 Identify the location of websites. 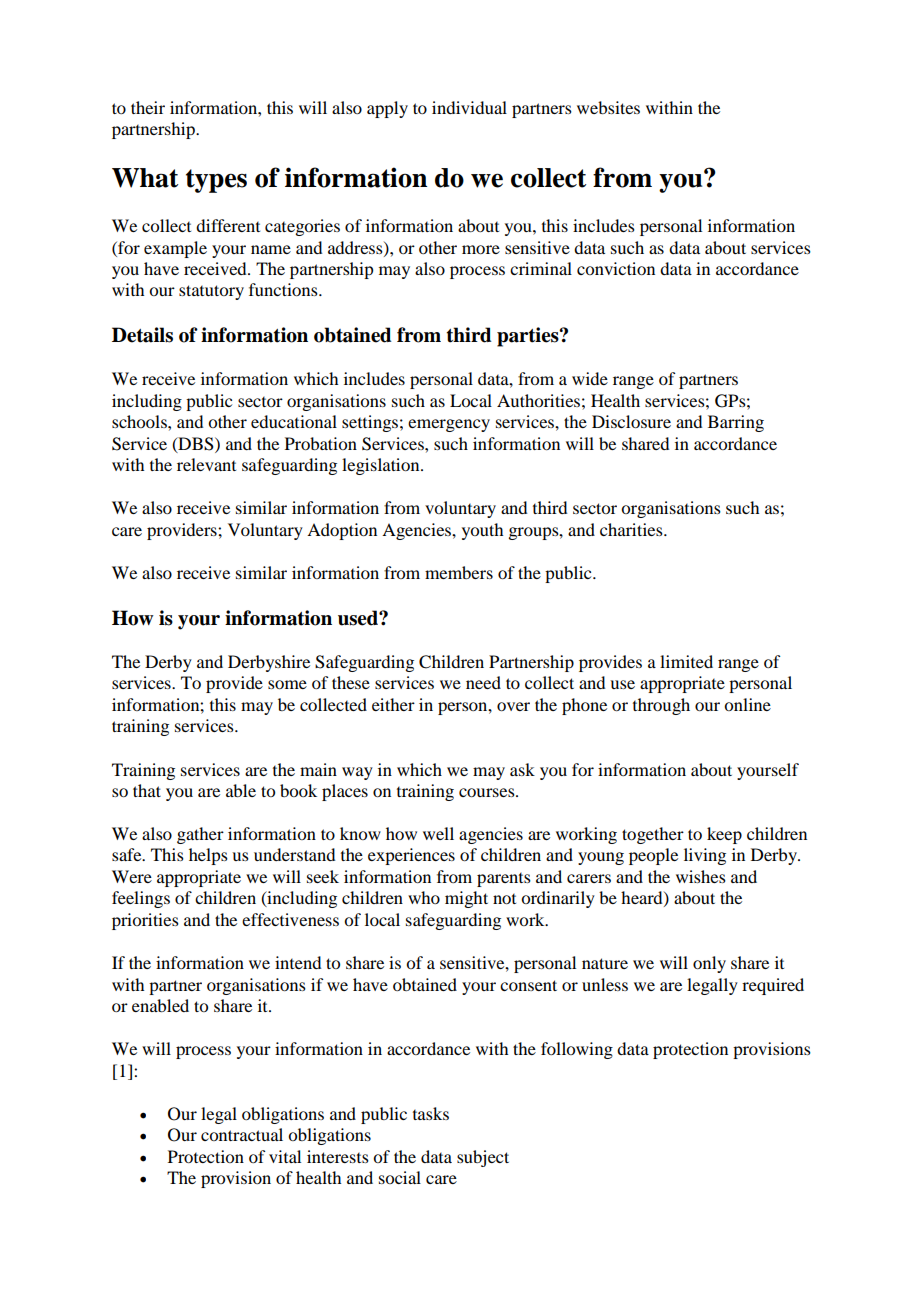
(608, 107).
